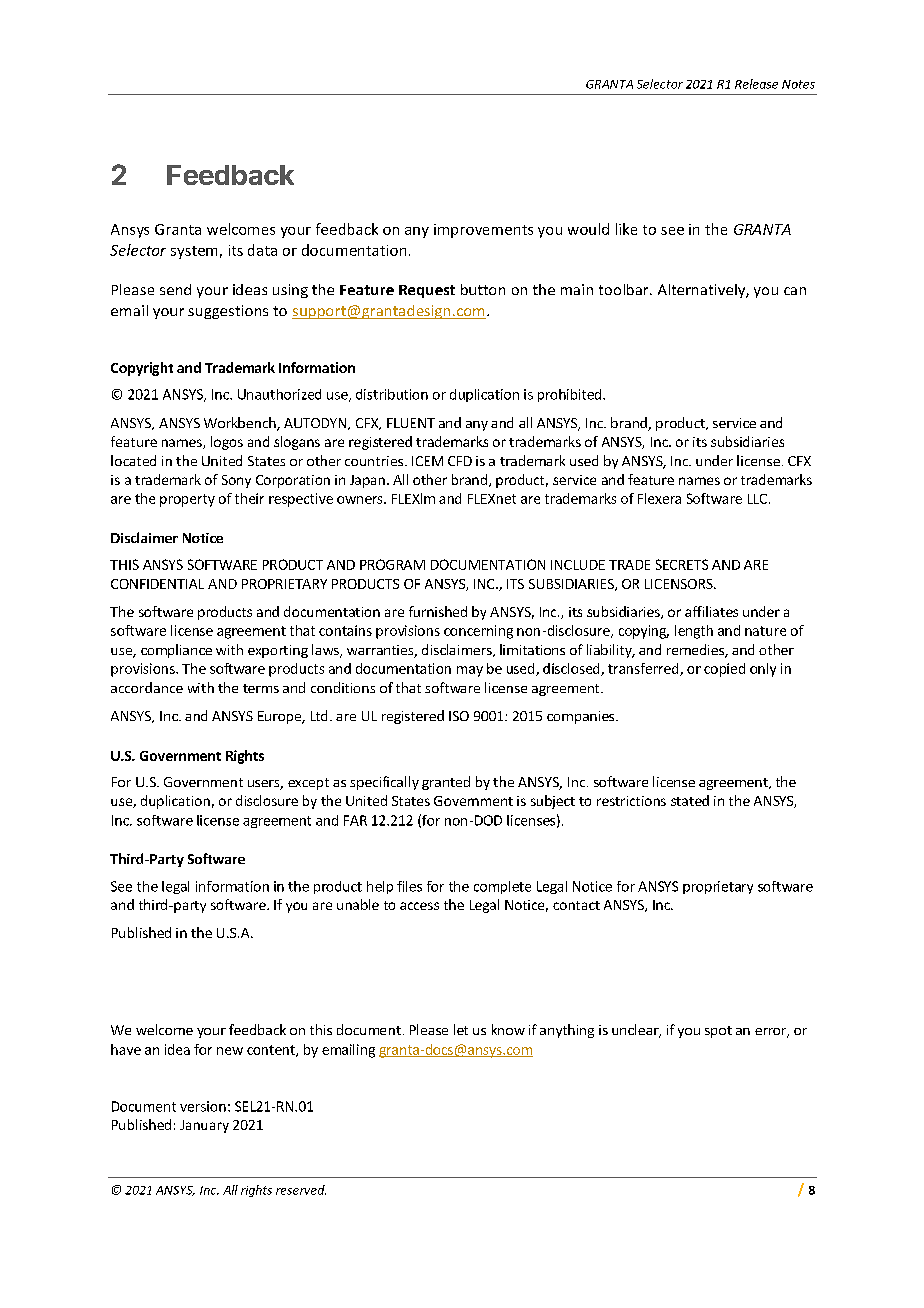 The height and width of the screenshot is (1308, 924). What do you see at coordinates (478, 632) in the screenshot?
I see `concerning` at bounding box center [478, 632].
